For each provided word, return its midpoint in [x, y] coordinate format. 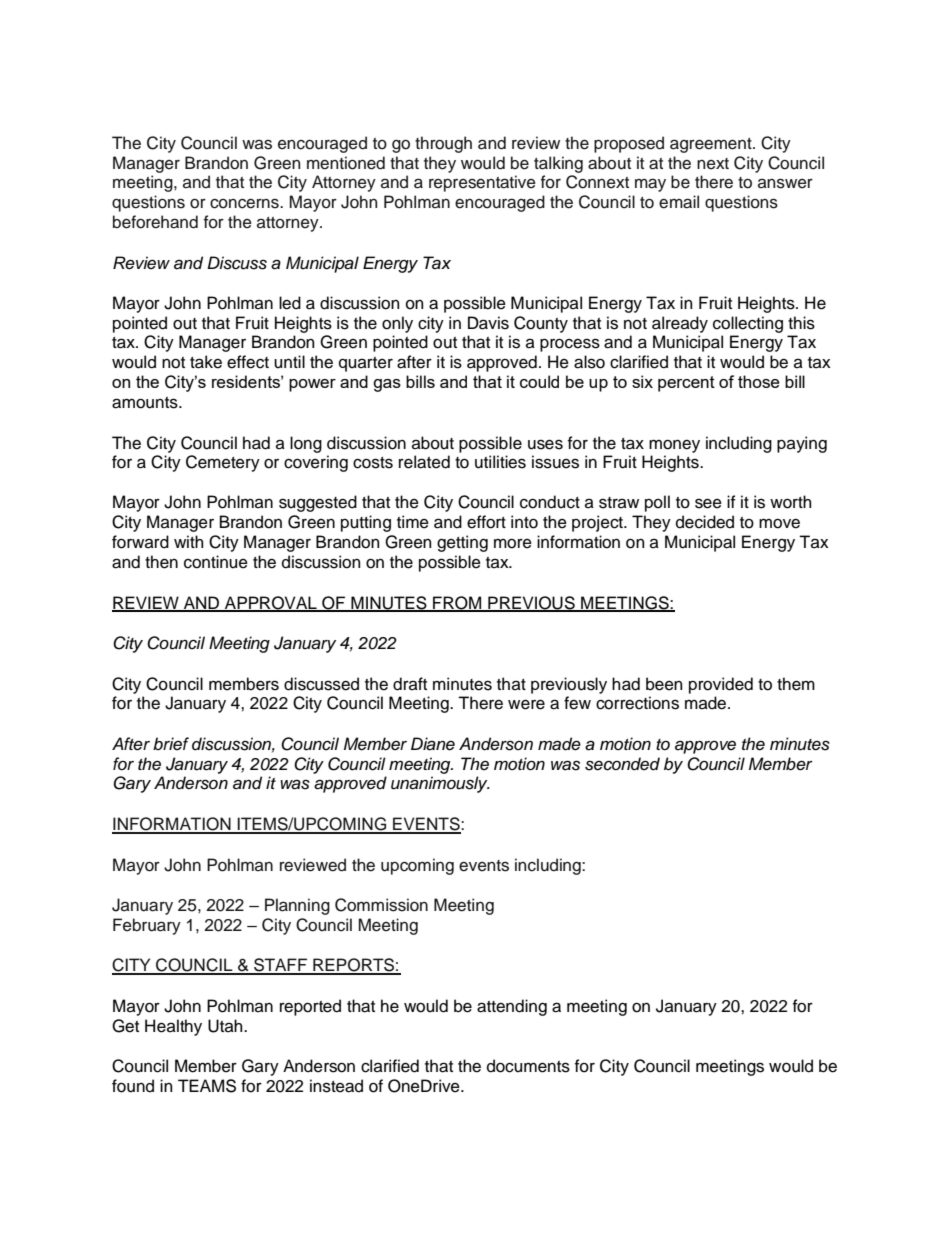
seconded [622, 764]
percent [686, 384]
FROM [457, 603]
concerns [245, 203]
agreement [712, 145]
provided [721, 685]
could [539, 381]
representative [482, 183]
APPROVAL [271, 603]
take [206, 362]
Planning [297, 906]
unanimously [440, 784]
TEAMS [207, 1086]
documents [528, 1066]
